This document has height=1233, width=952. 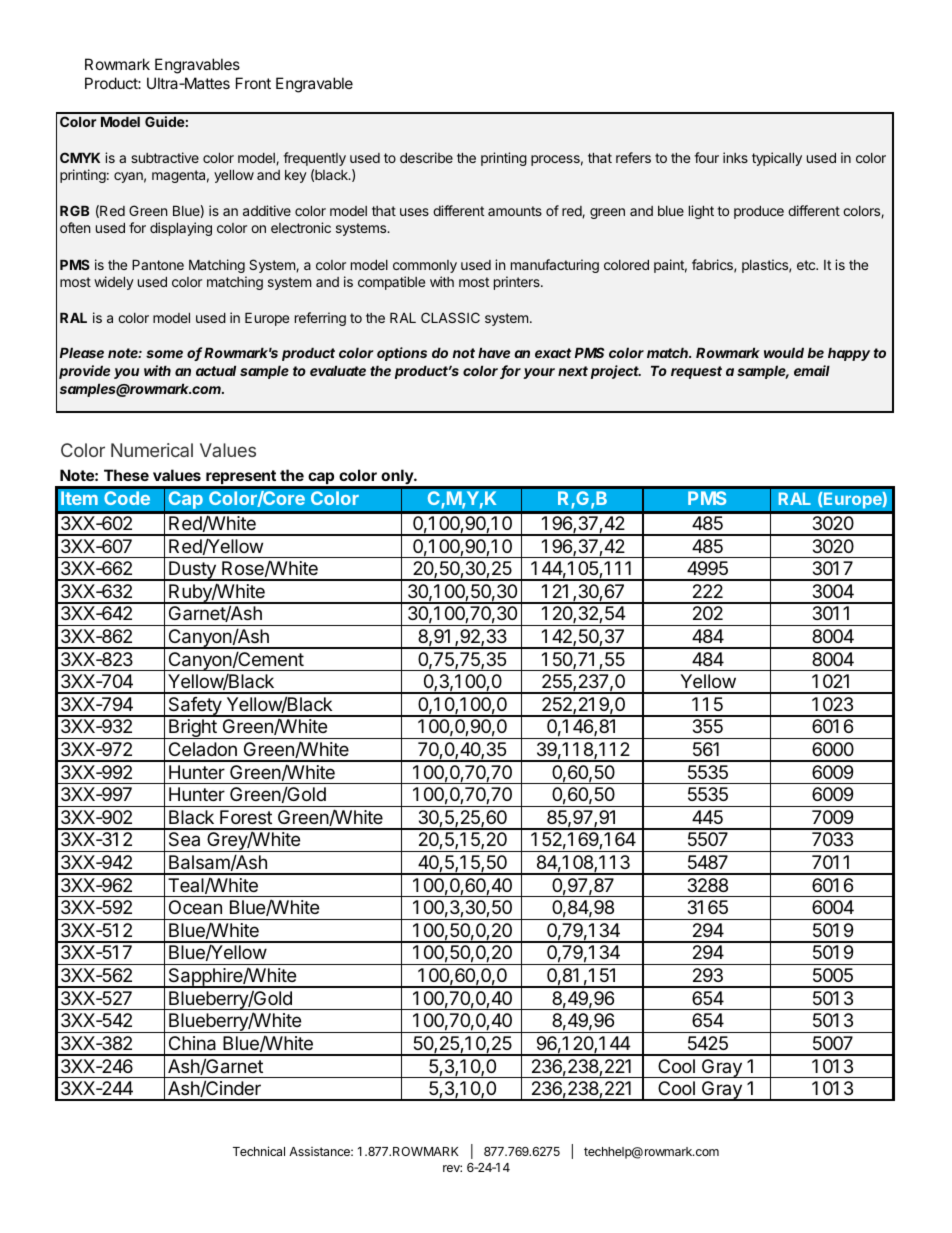 What do you see at coordinates (152, 450) in the document?
I see `Numerical` at bounding box center [152, 450].
